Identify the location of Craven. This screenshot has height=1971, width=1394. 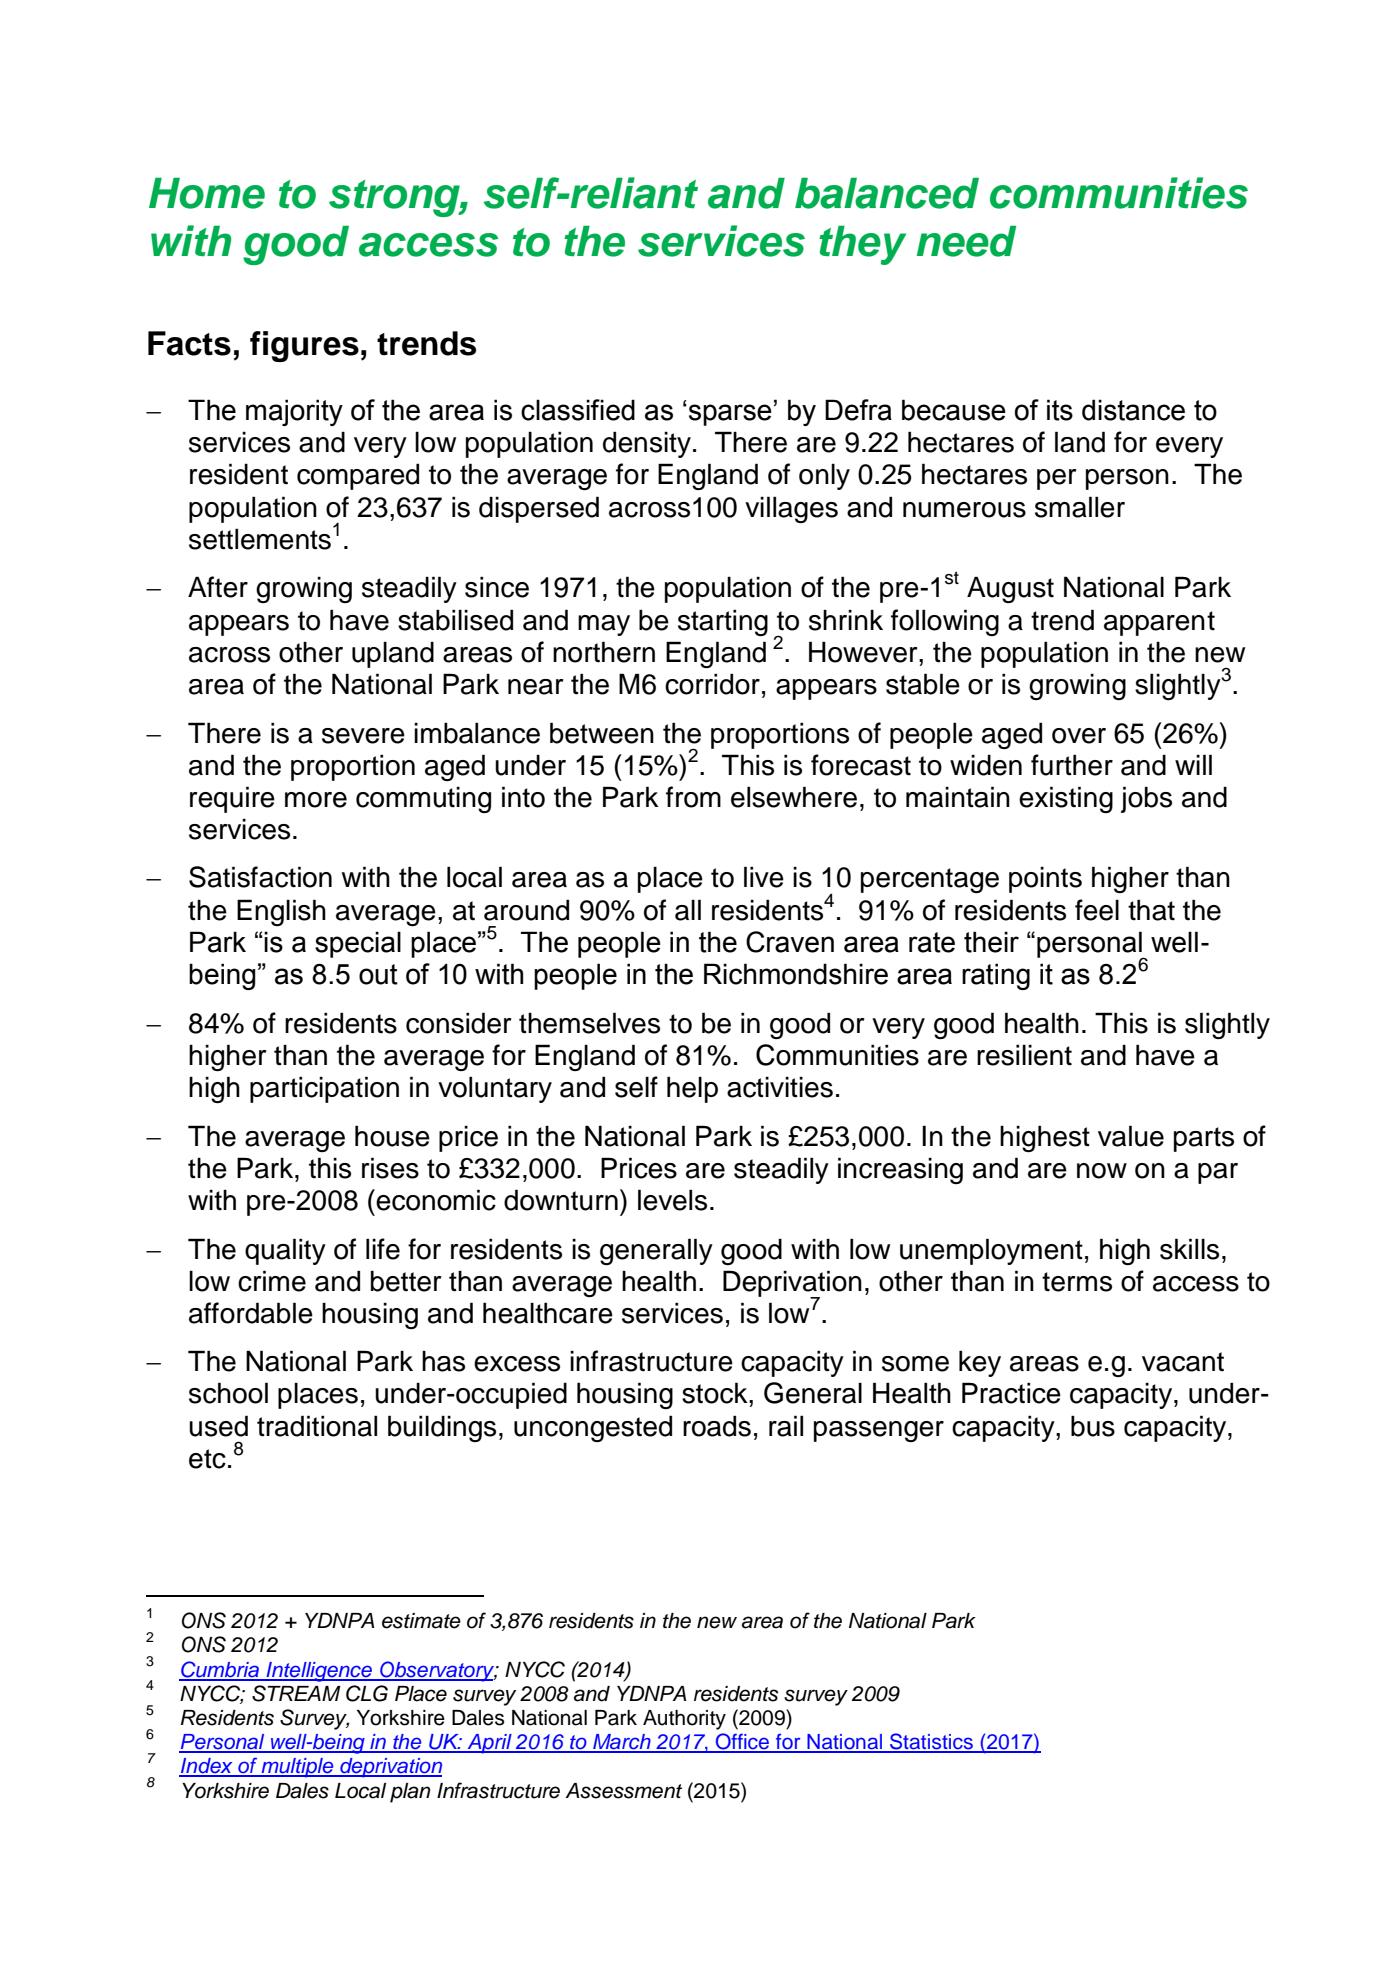
(790, 942).
